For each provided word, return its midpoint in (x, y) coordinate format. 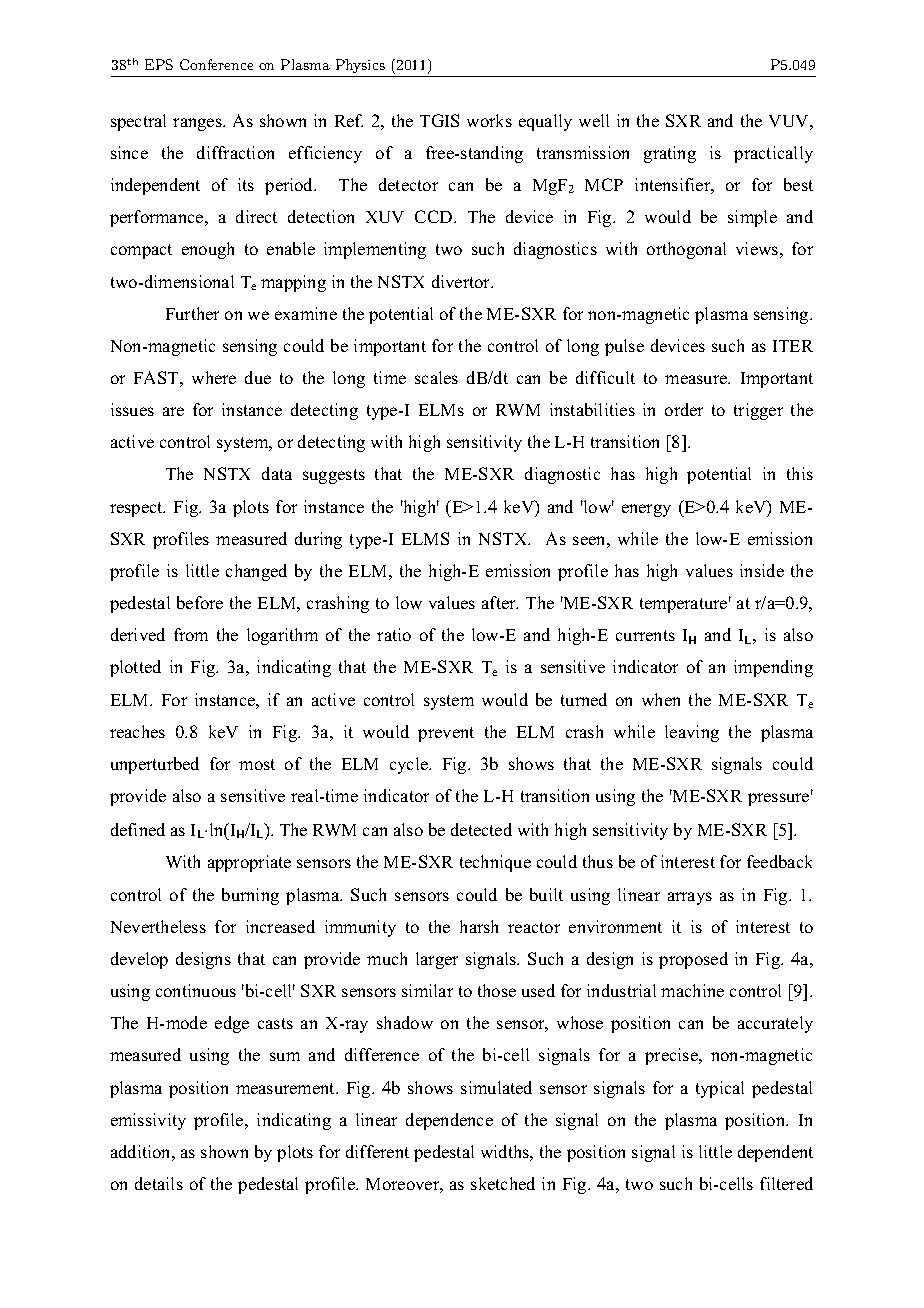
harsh (479, 926)
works (489, 120)
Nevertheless (158, 926)
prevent (446, 734)
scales (436, 377)
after (500, 602)
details (159, 1183)
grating (670, 154)
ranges (198, 124)
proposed (693, 960)
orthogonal (686, 250)
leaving (692, 733)
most (257, 764)
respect (137, 509)
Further (192, 313)
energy (646, 510)
